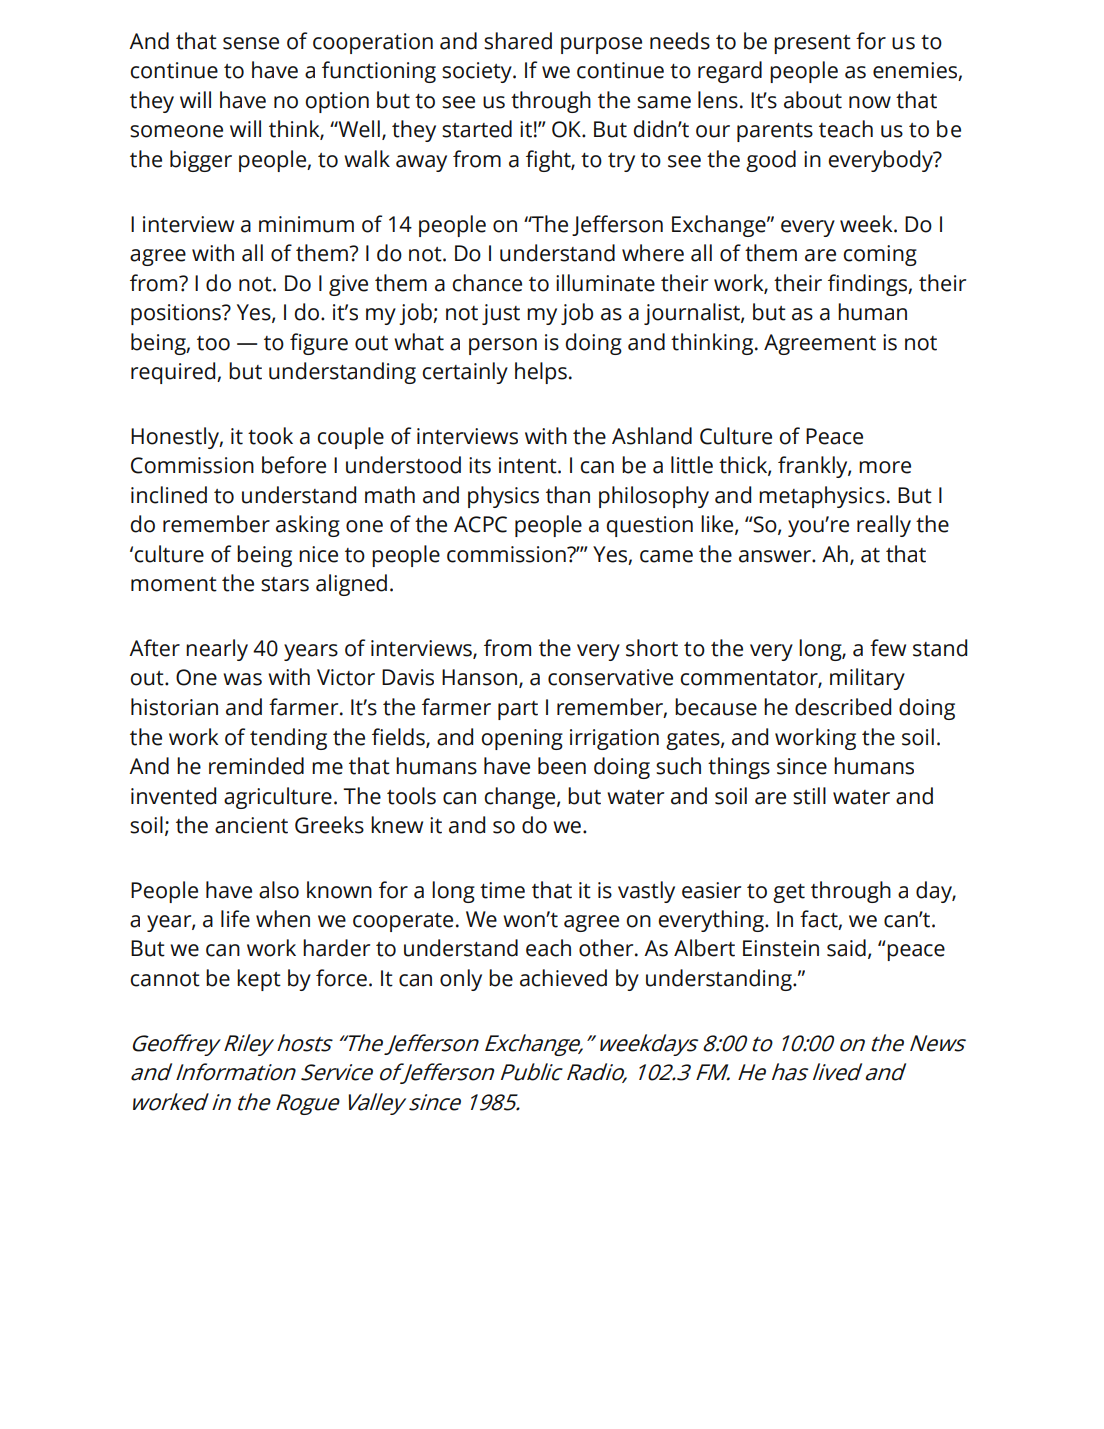 This document has width=1104, height=1429. Describe the element at coordinates (479, 677) in the document. I see `Hanson` at that location.
